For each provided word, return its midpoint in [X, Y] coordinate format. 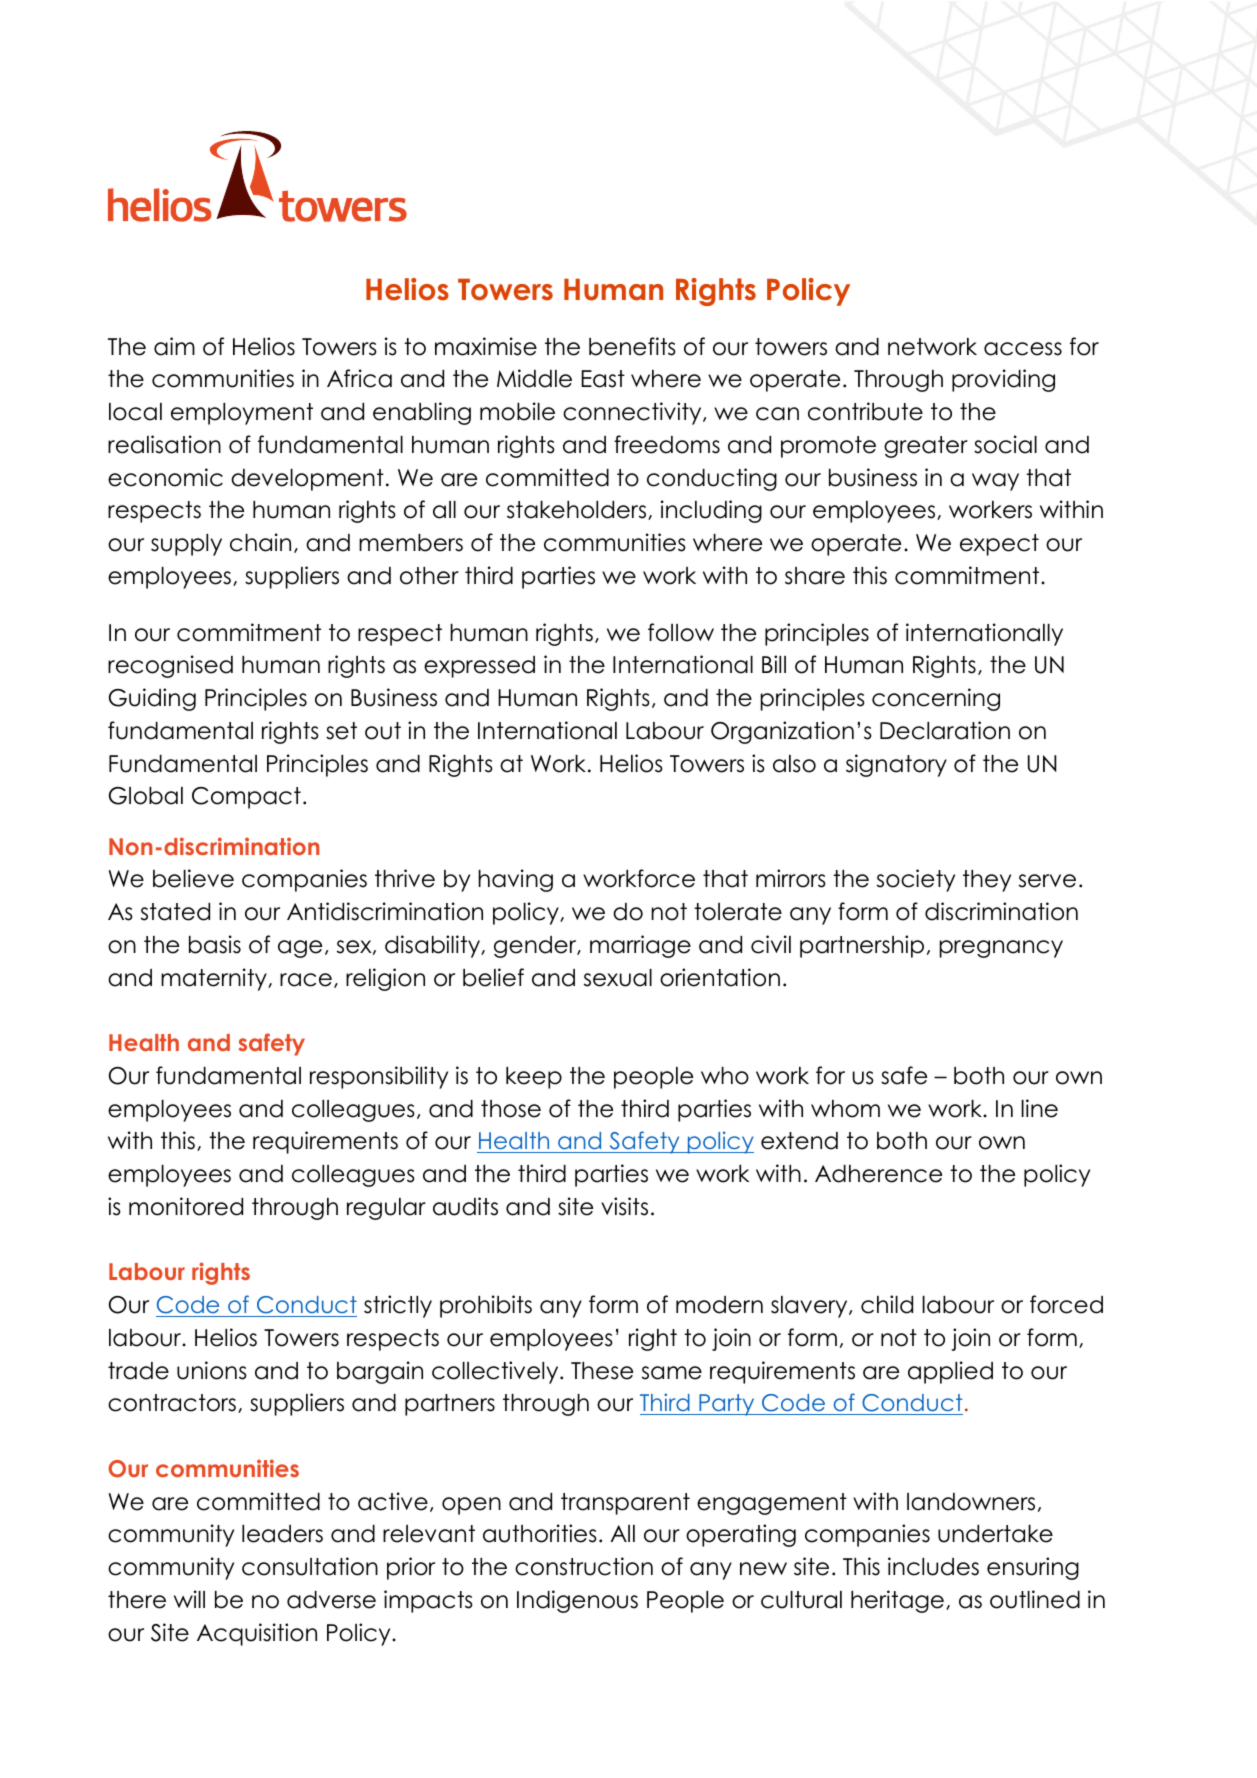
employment [242, 414]
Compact [246, 798]
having [515, 880]
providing [1003, 380]
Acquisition [257, 1634]
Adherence [878, 1174]
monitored [186, 1206]
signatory [896, 765]
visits [624, 1206]
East [603, 379]
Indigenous [577, 1601]
